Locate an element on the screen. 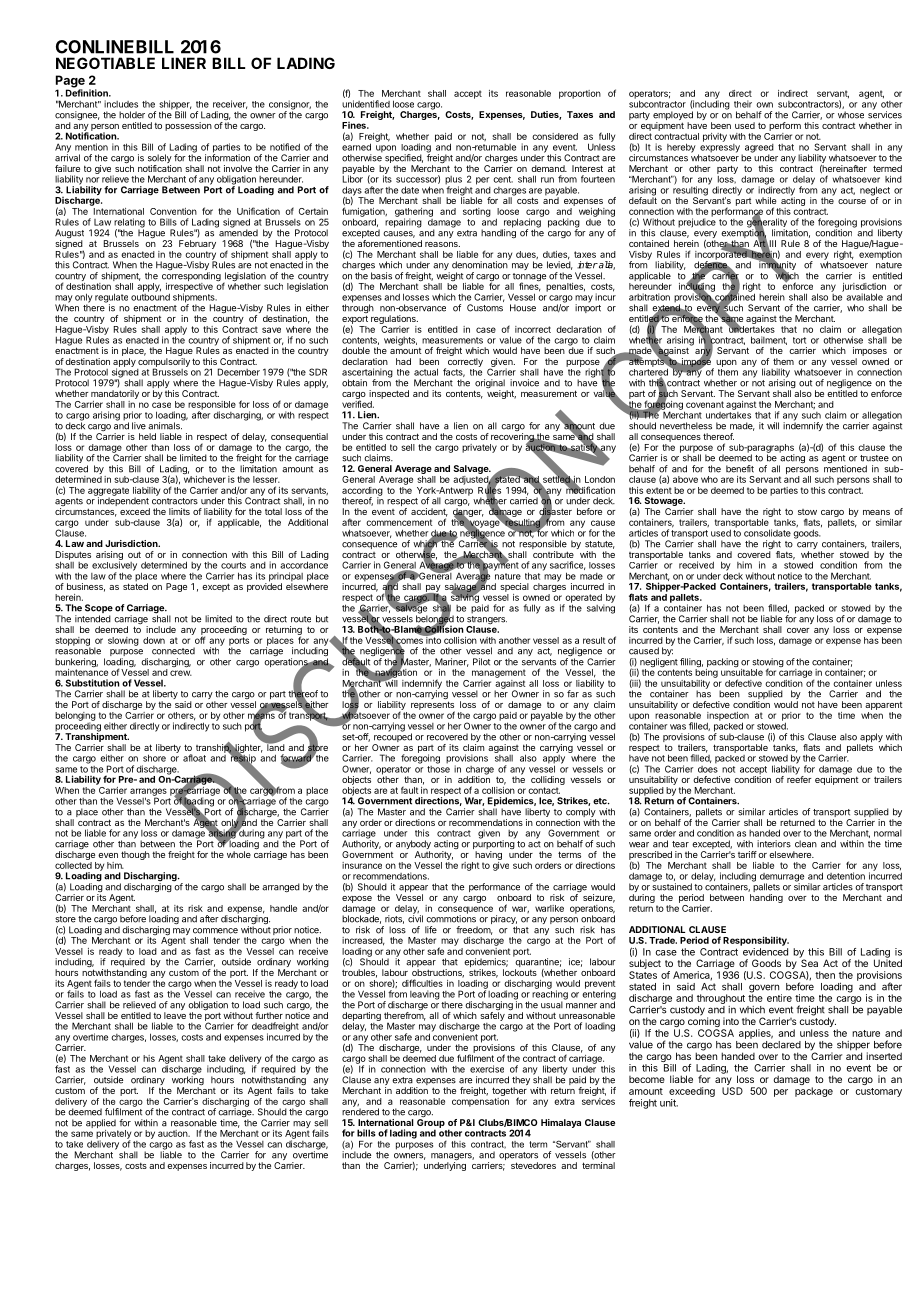 The height and width of the screenshot is (1308, 924). holder is located at coordinates (132, 115).
